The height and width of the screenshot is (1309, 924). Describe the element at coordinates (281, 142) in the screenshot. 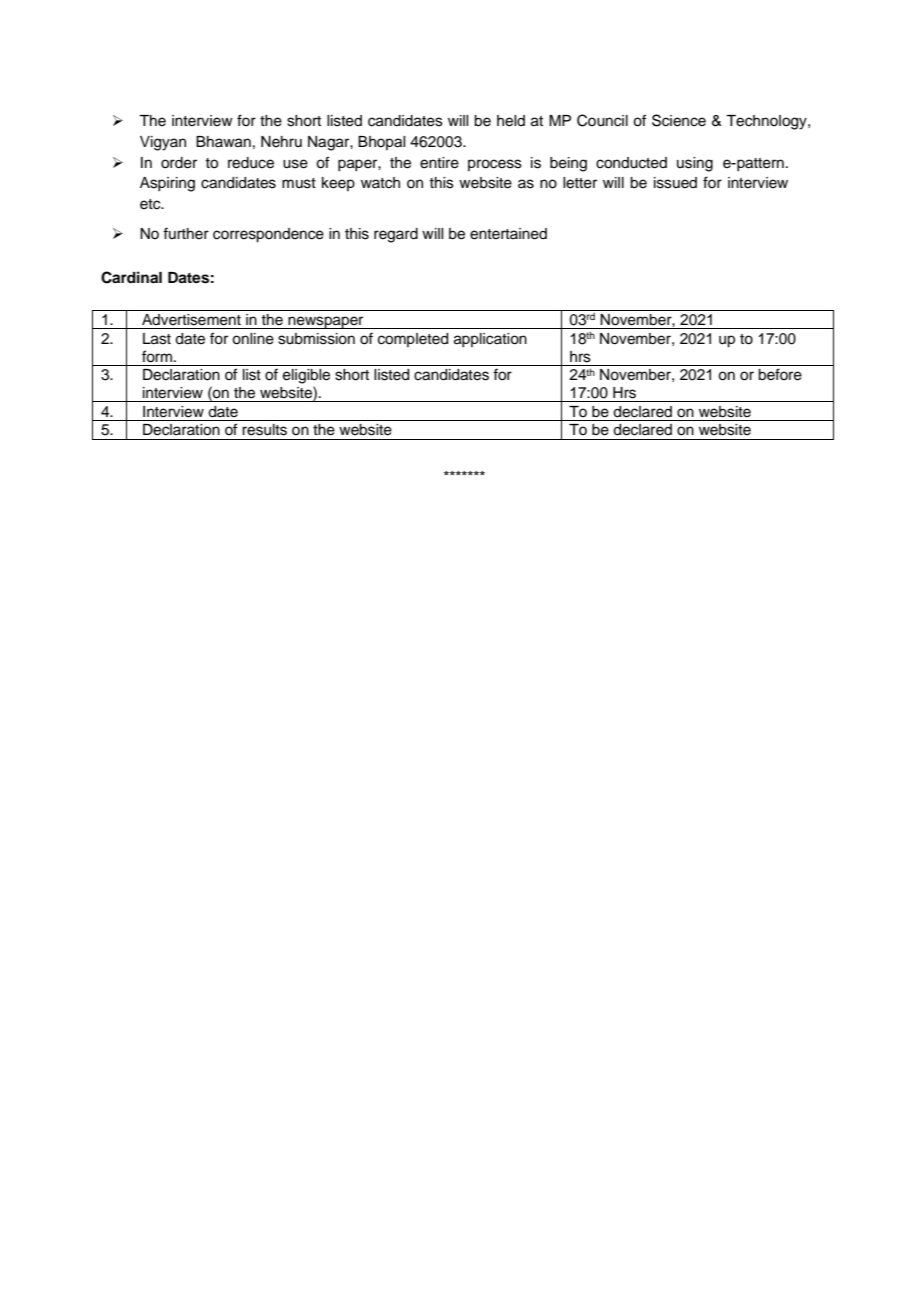

I see `Nehru` at that location.
